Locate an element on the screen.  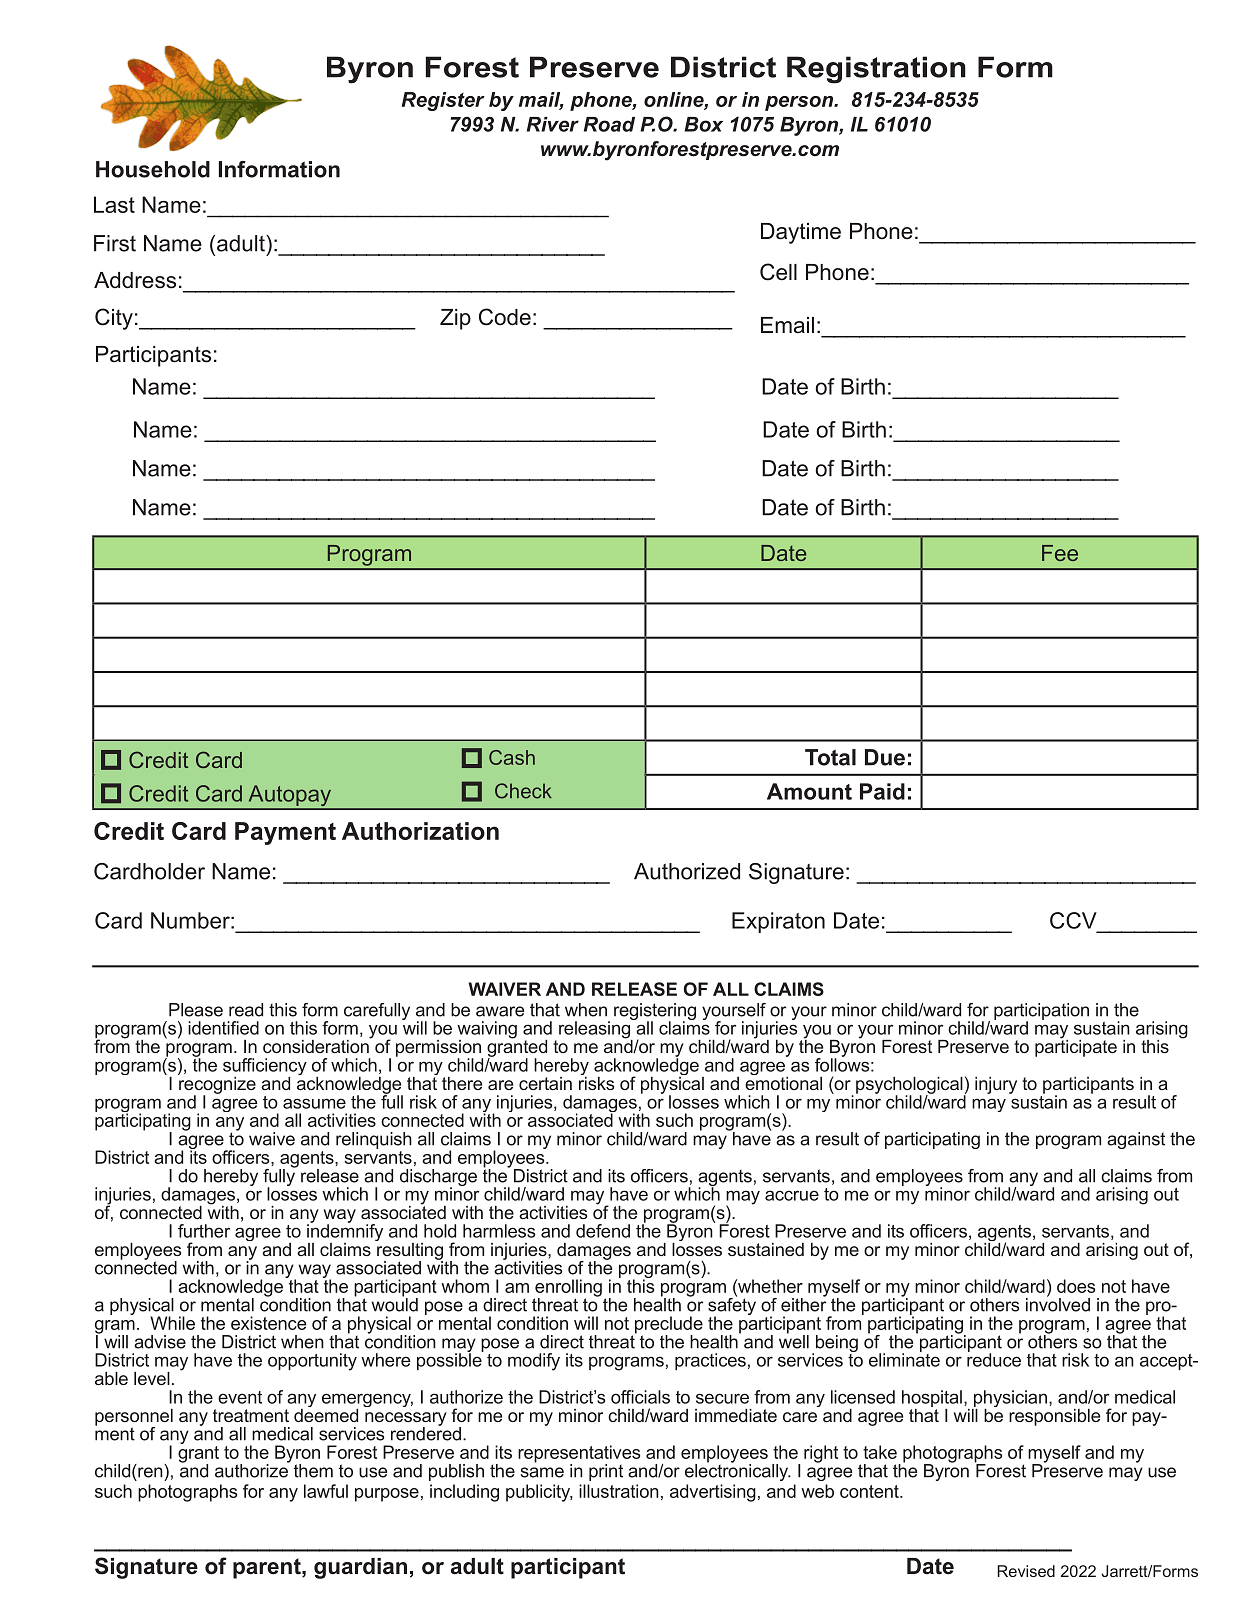
Registration is located at coordinates (876, 70).
